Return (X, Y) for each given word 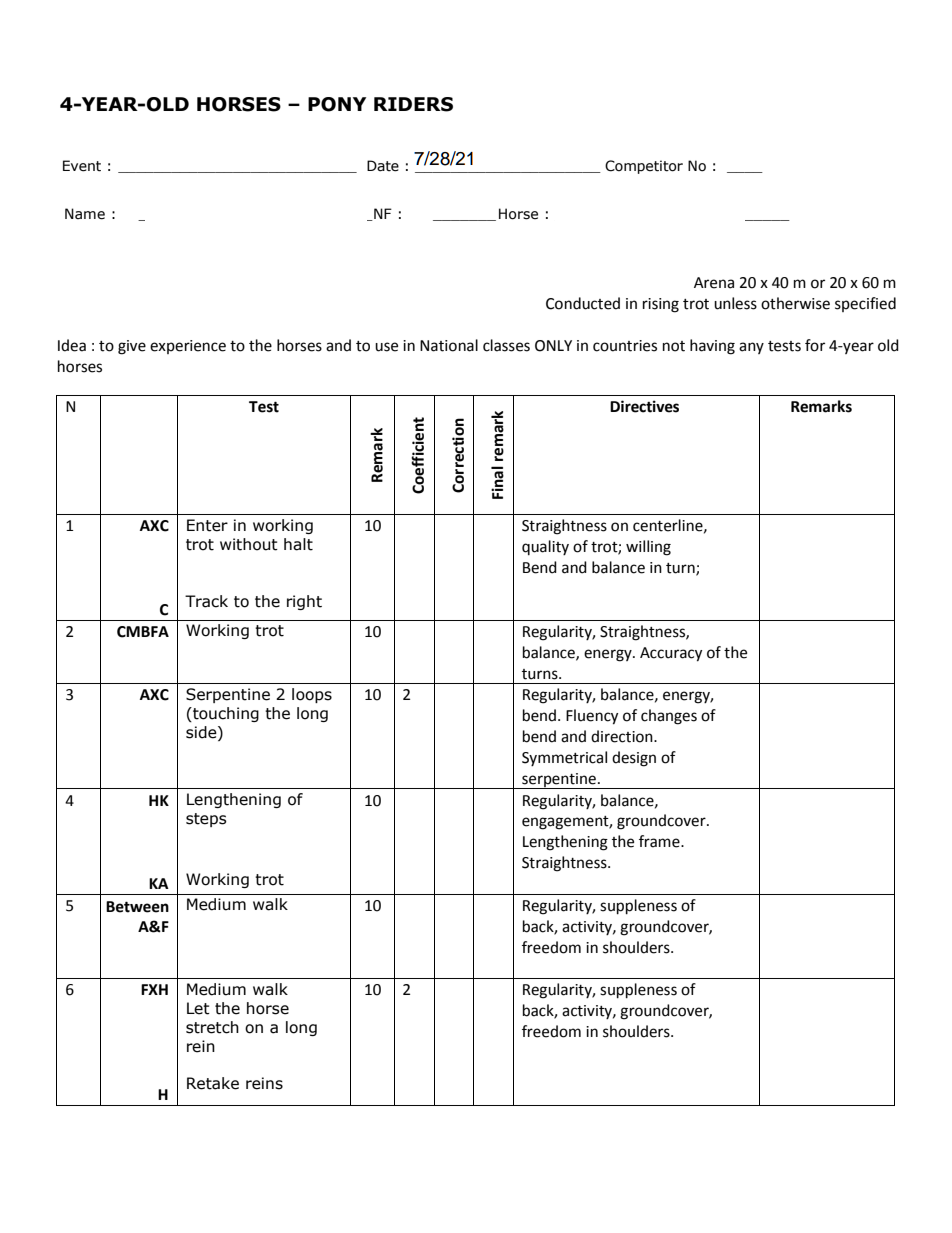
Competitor (644, 167)
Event (82, 166)
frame (660, 841)
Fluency (592, 717)
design (634, 759)
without (249, 544)
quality (545, 547)
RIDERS (413, 104)
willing (648, 548)
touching (225, 714)
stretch (212, 1027)
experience (188, 347)
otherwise (795, 303)
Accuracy (671, 654)
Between (137, 907)
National (449, 345)
